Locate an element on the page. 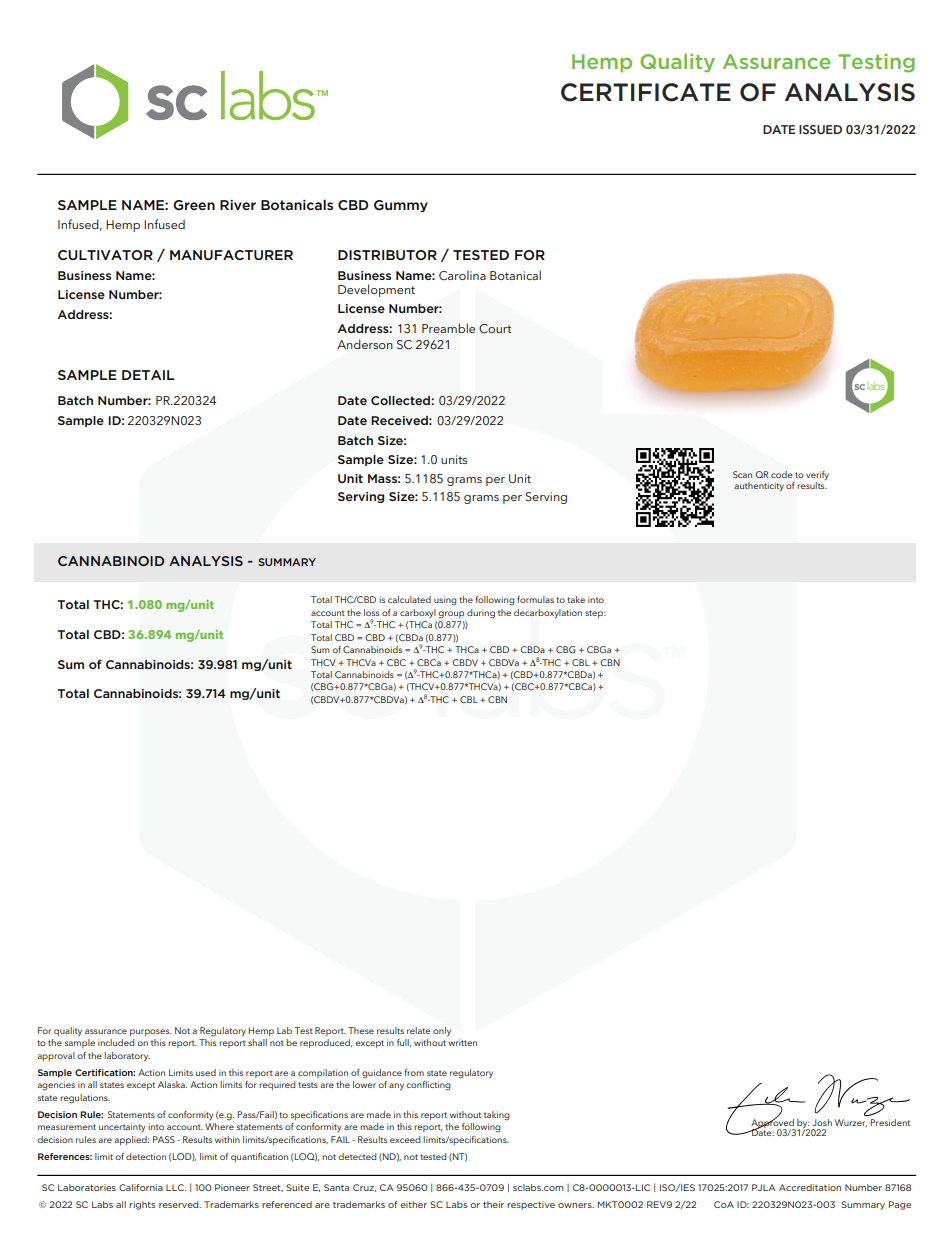 This page has width=952, height=1233. detection is located at coordinates (146, 1156).
